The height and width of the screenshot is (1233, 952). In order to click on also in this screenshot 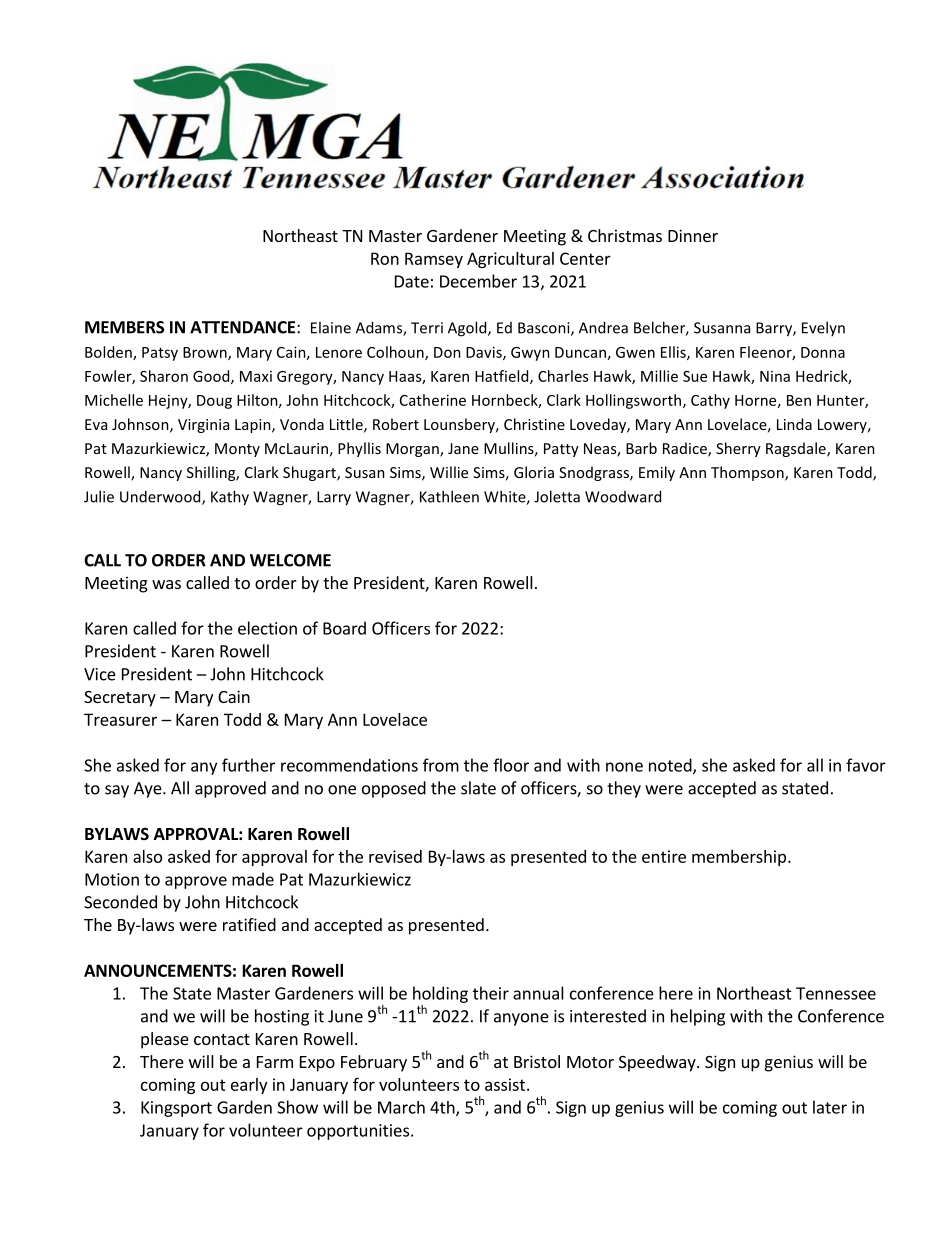, I will do `click(147, 856)`.
